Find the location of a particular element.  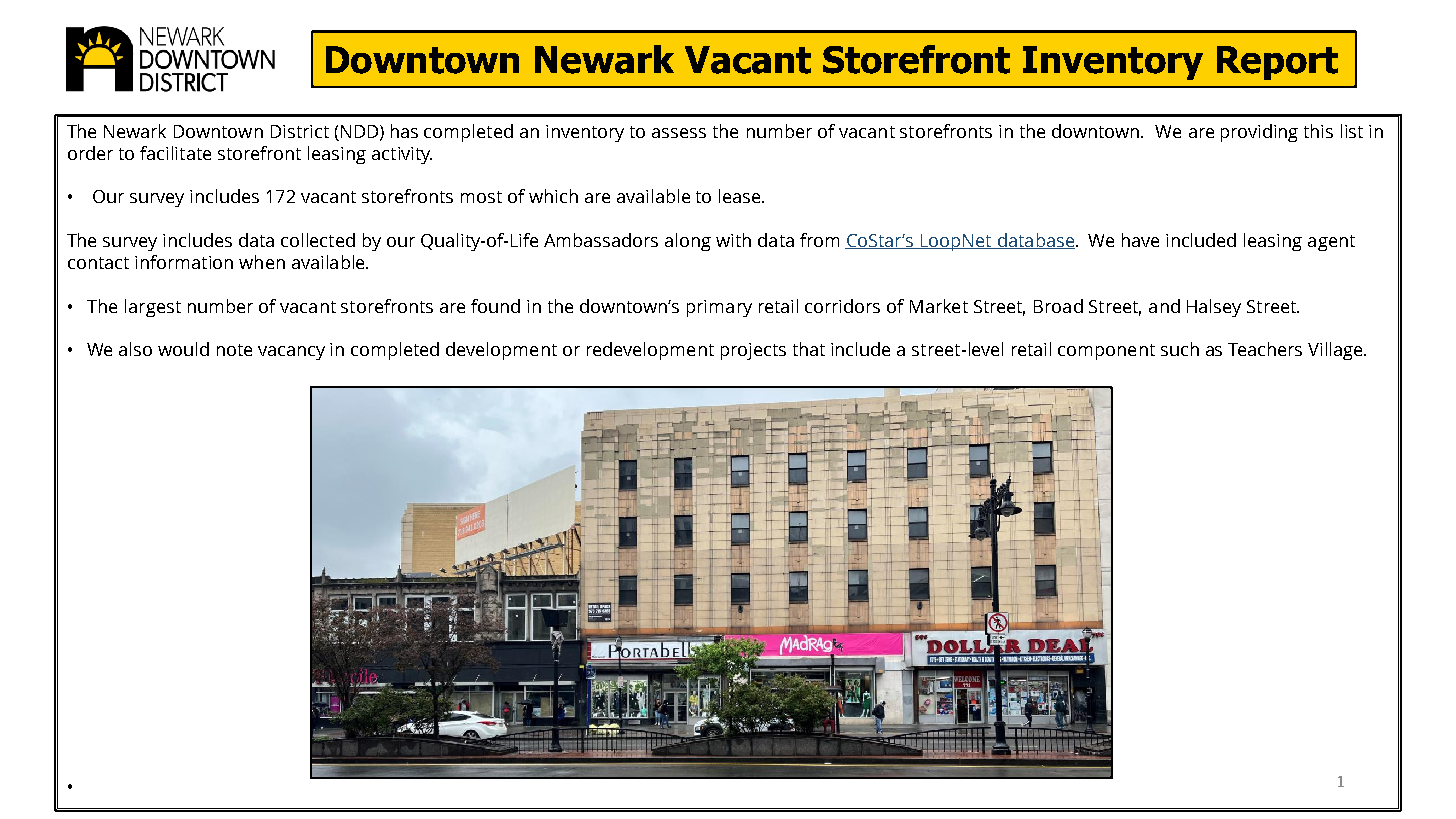

note is located at coordinates (234, 350).
